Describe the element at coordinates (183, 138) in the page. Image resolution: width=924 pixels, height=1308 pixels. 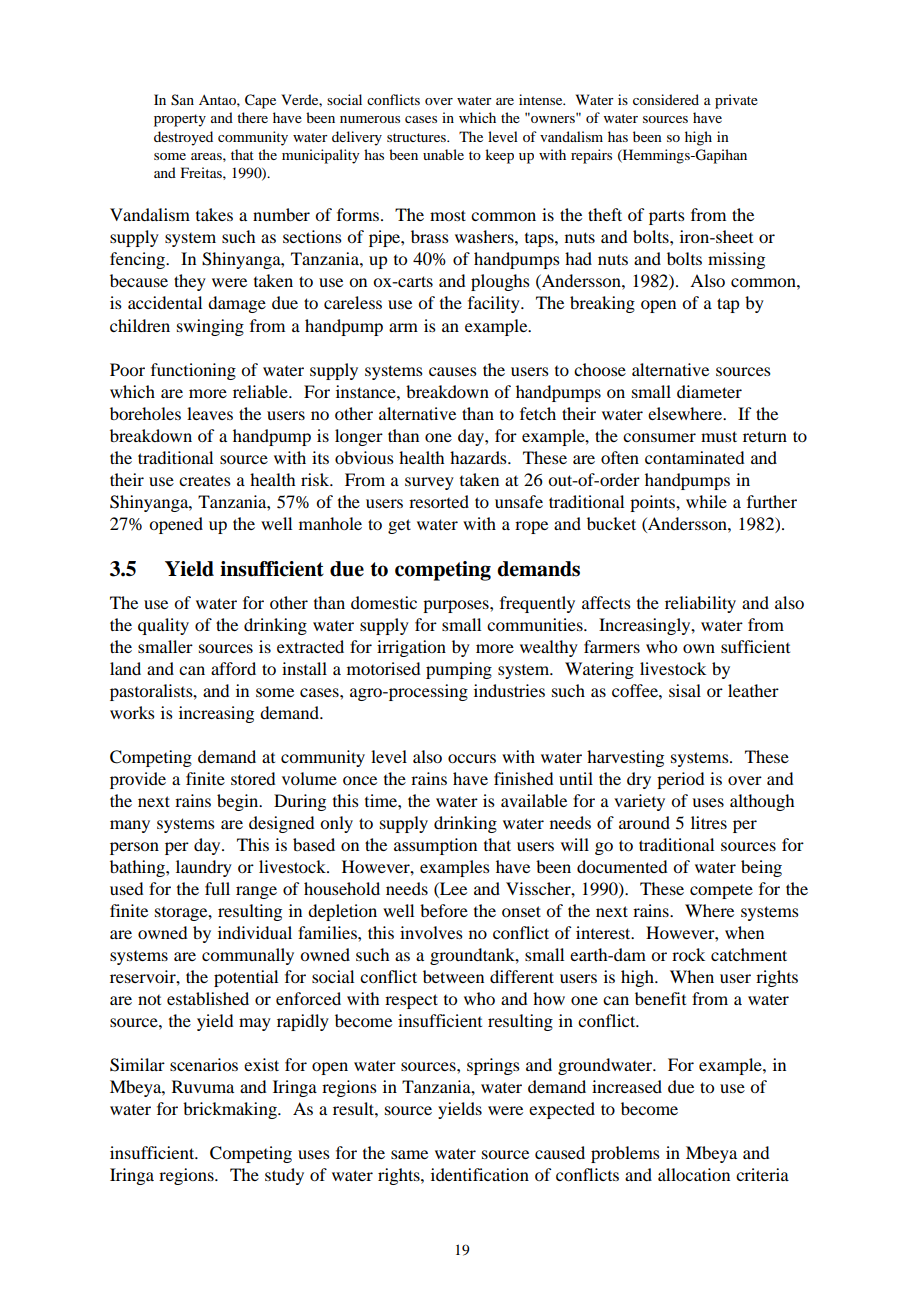
I see `destroyed` at that location.
